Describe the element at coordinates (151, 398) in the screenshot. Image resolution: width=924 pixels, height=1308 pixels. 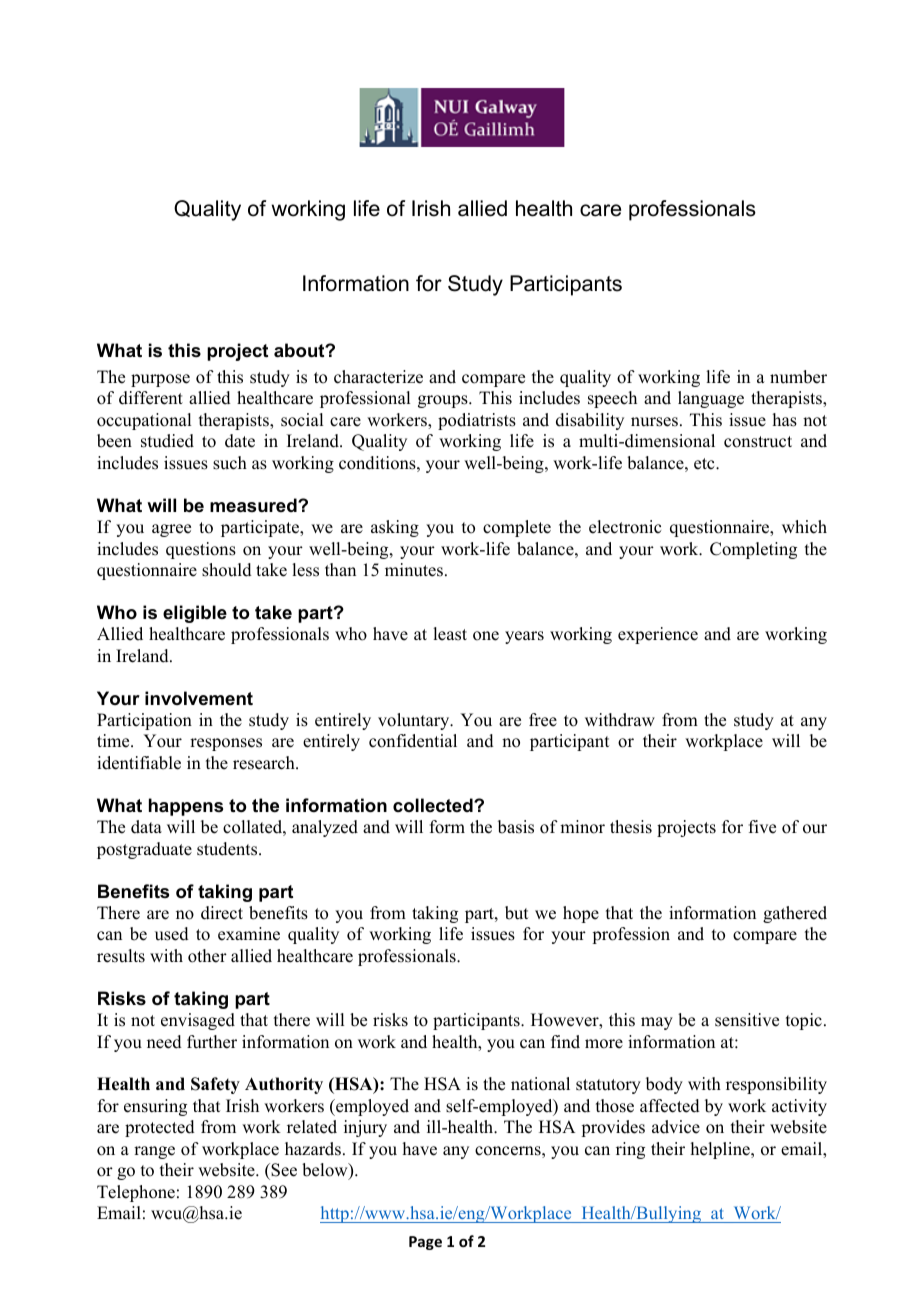
I see `different` at that location.
